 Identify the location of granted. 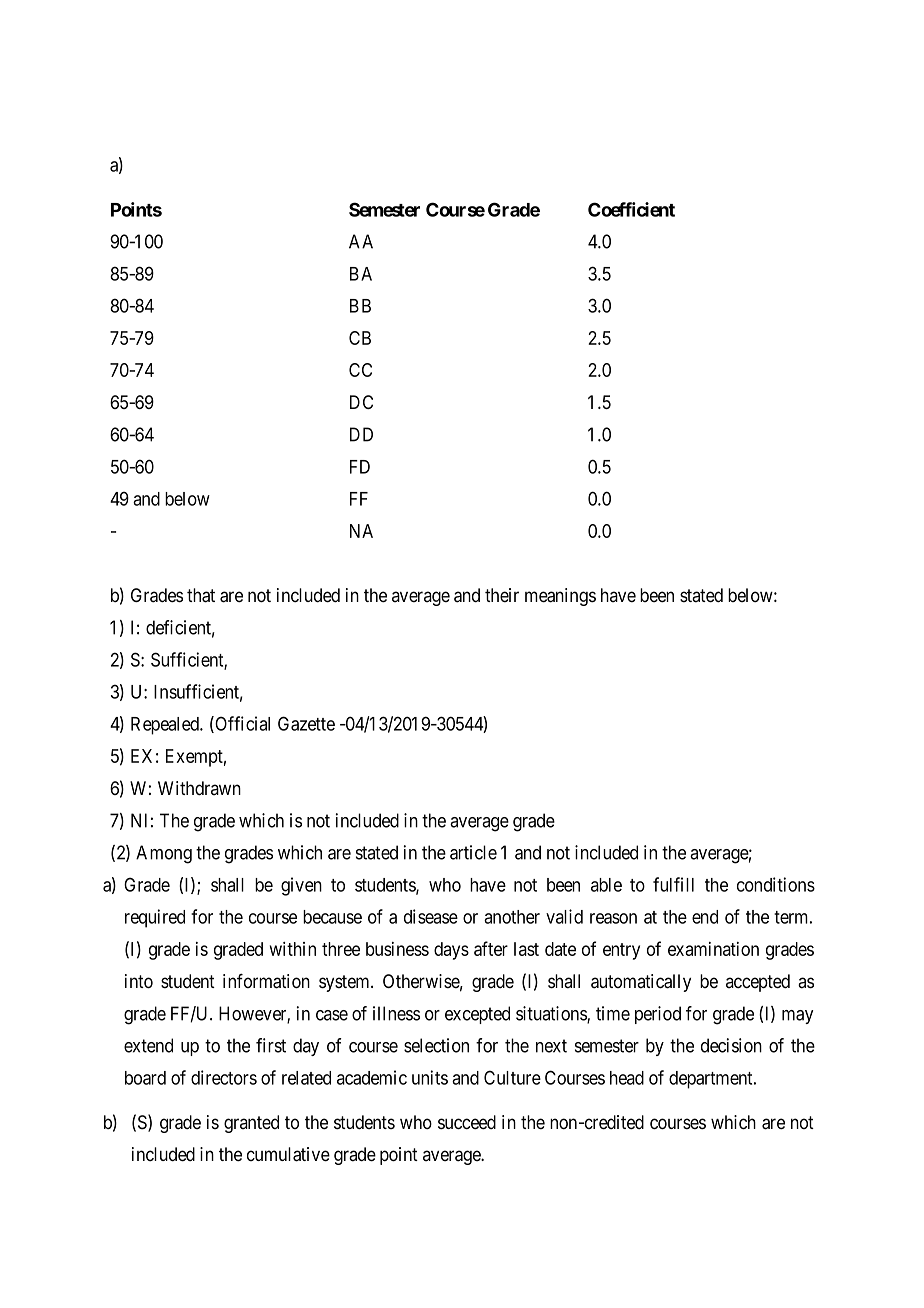
(251, 1124).
